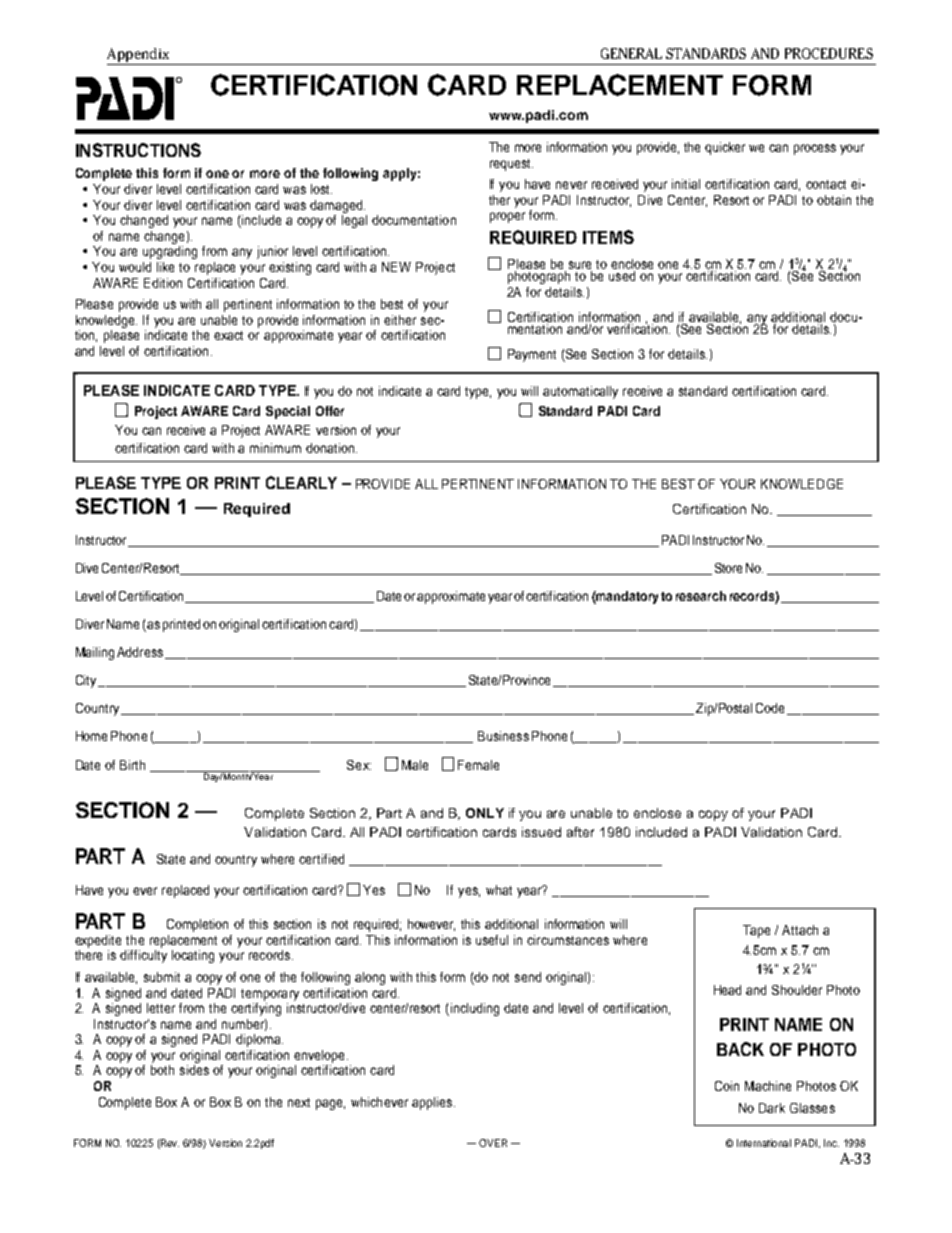 The width and height of the page is (952, 1233). Describe the element at coordinates (622, 276) in the page. I see `used` at that location.
